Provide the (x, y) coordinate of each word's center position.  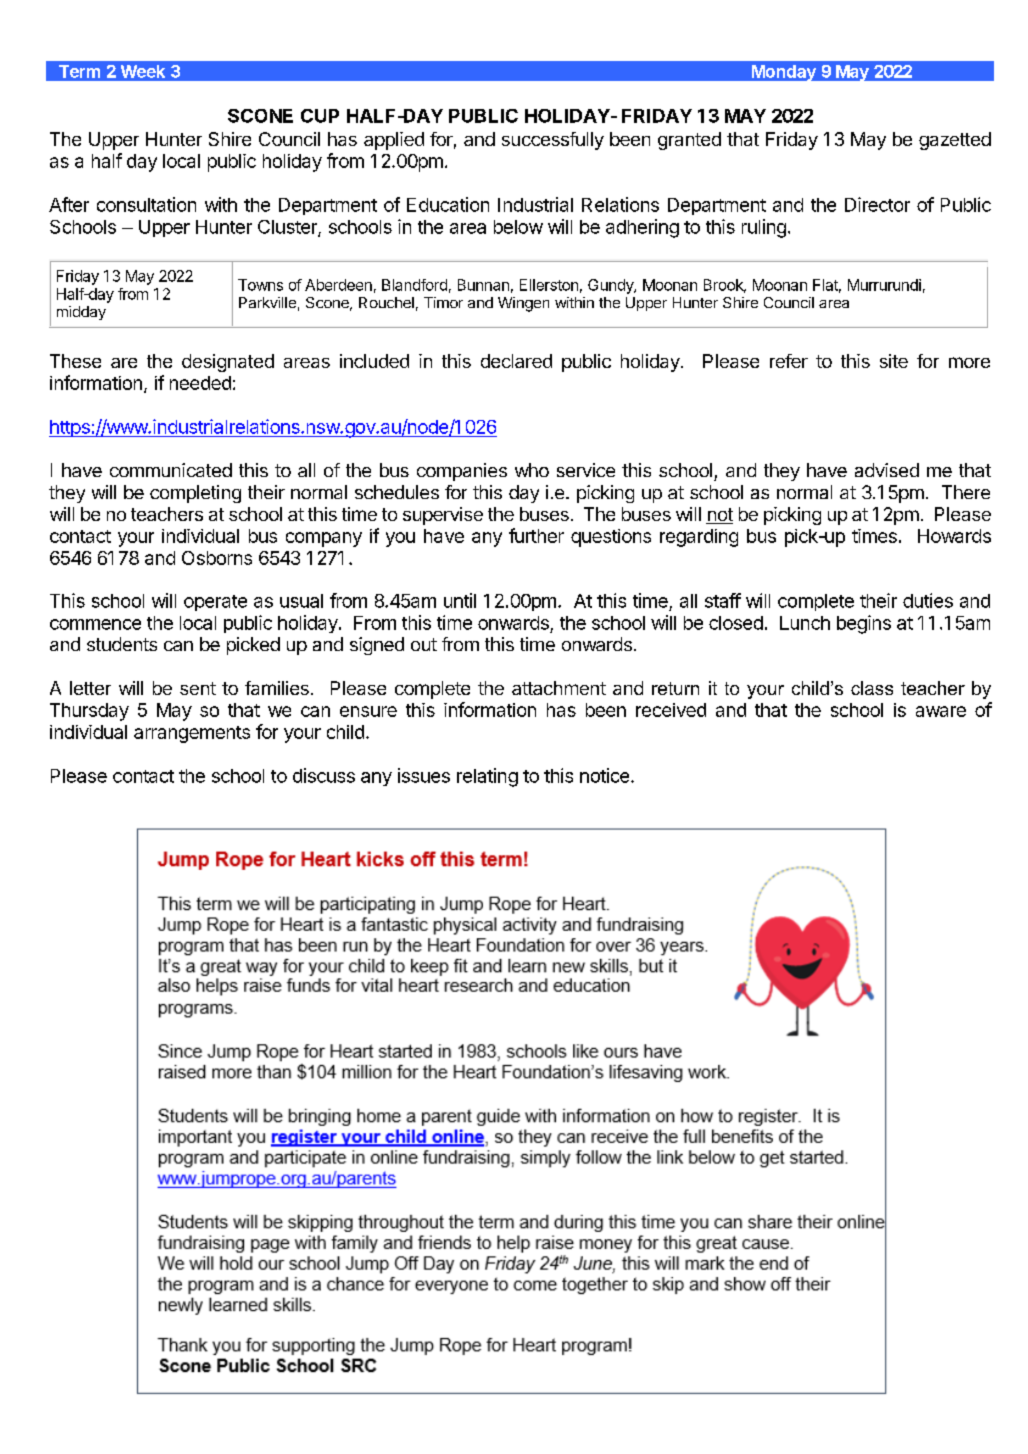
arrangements (192, 734)
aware (941, 711)
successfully (553, 141)
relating (487, 777)
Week (143, 71)
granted (689, 141)
